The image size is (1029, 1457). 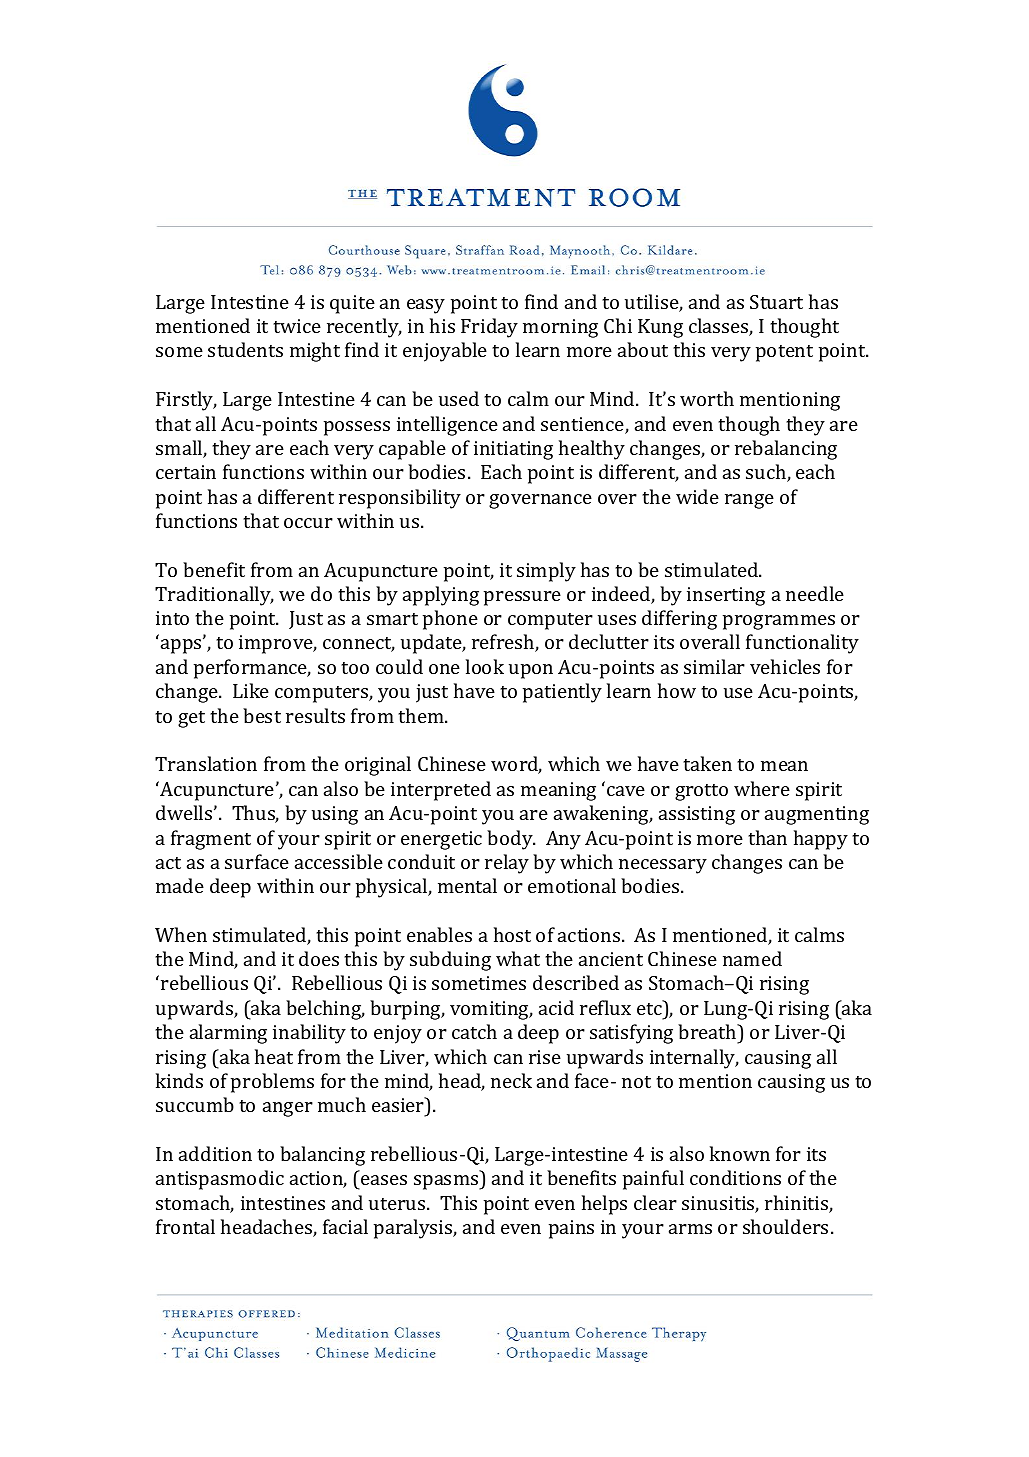 What do you see at coordinates (308, 523) in the screenshot?
I see `occur` at bounding box center [308, 523].
